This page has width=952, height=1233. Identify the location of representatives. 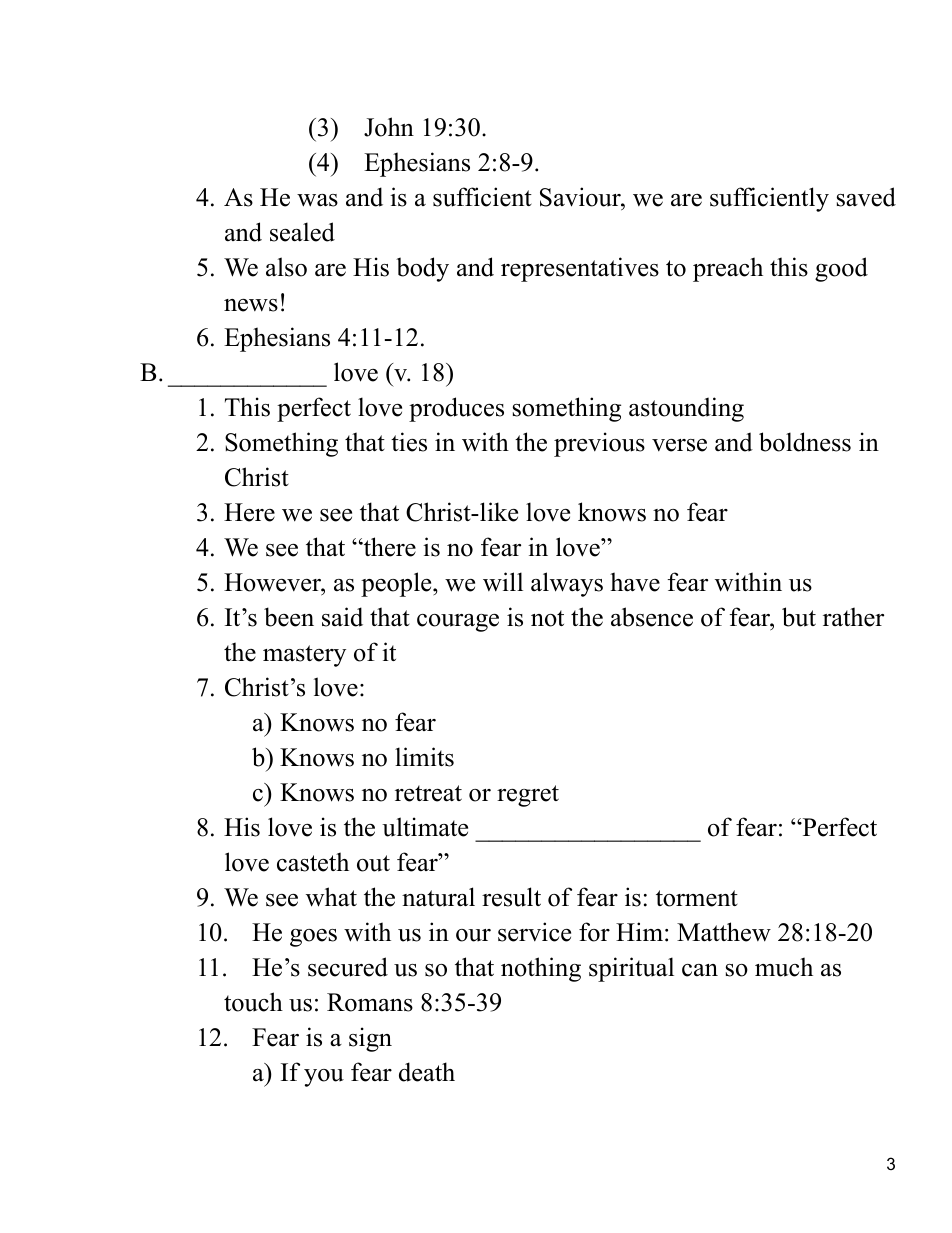
(580, 269).
